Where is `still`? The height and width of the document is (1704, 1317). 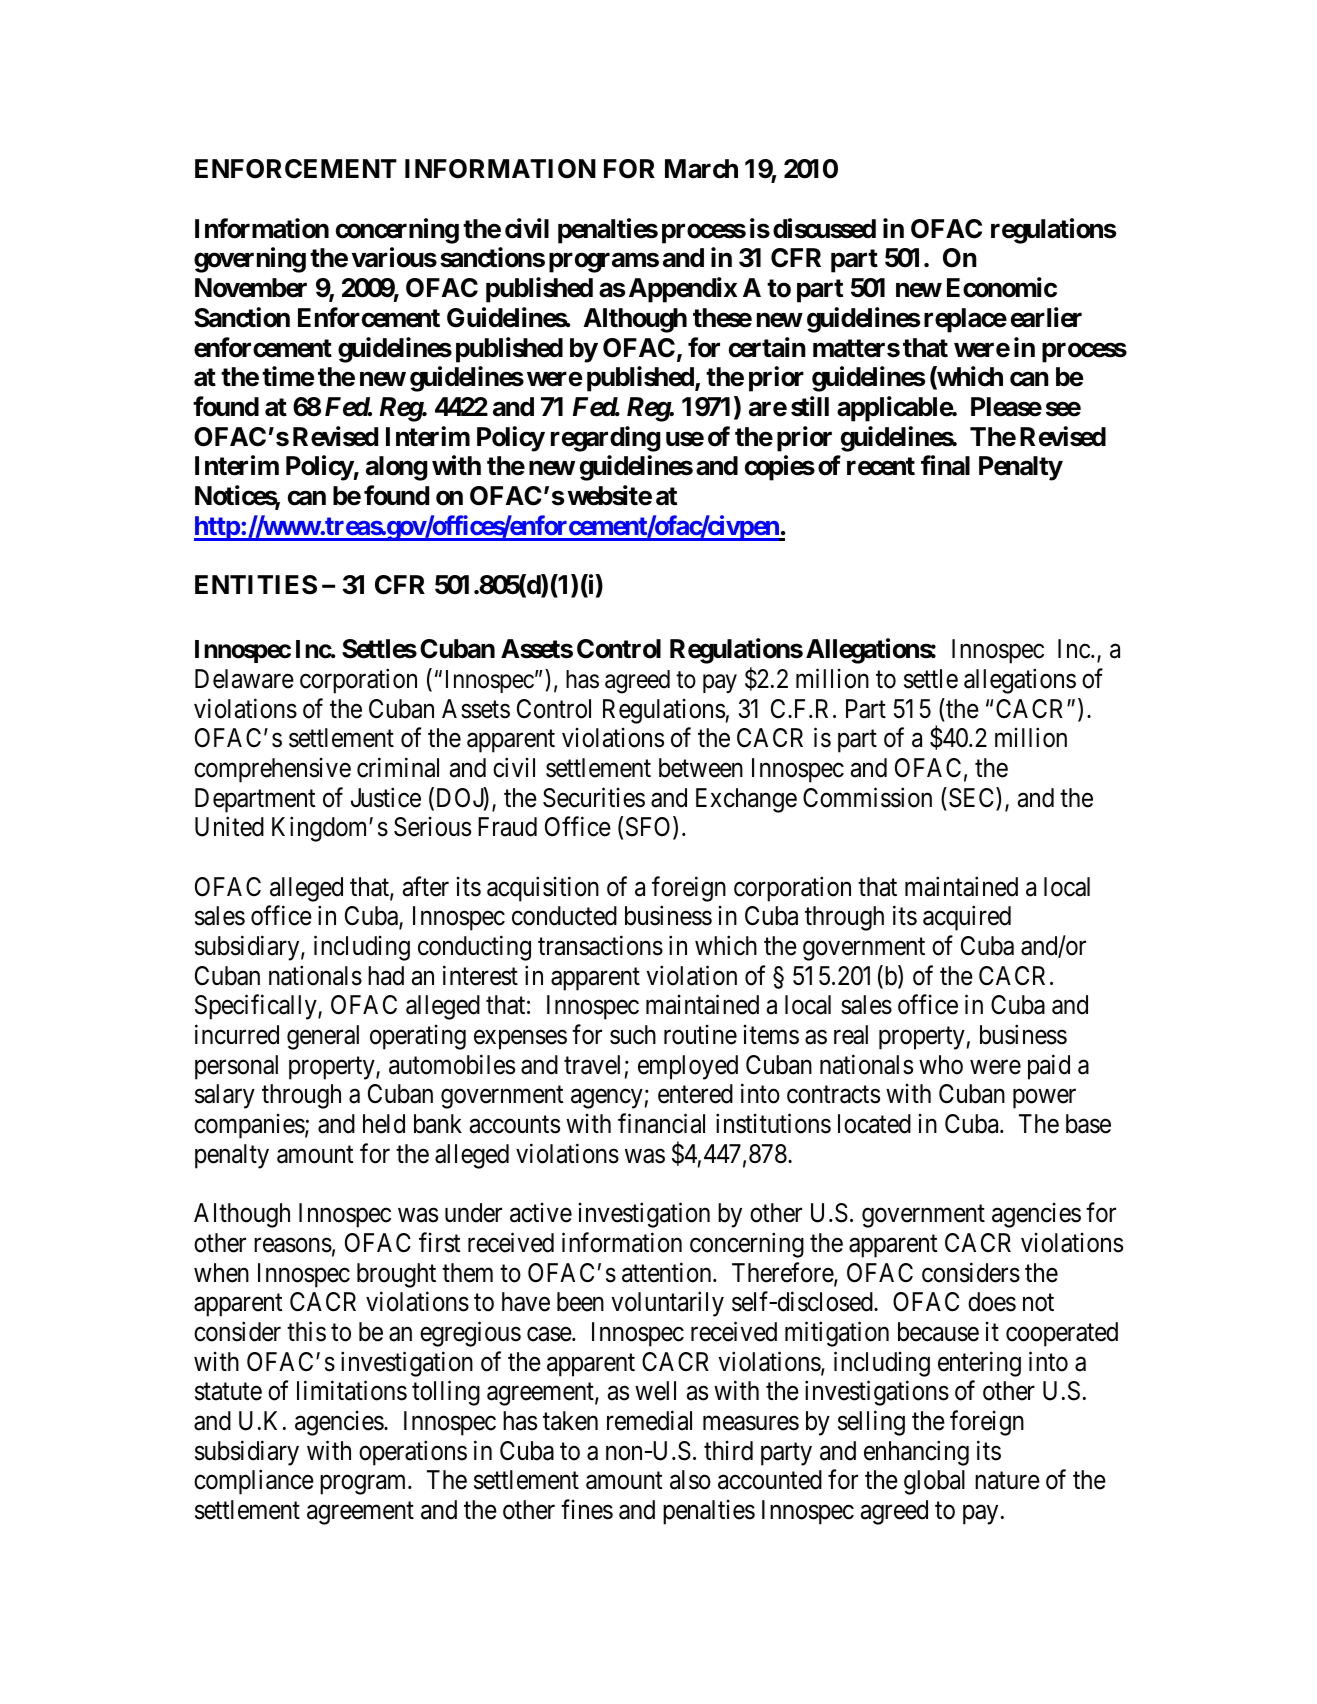
still is located at coordinates (810, 406).
